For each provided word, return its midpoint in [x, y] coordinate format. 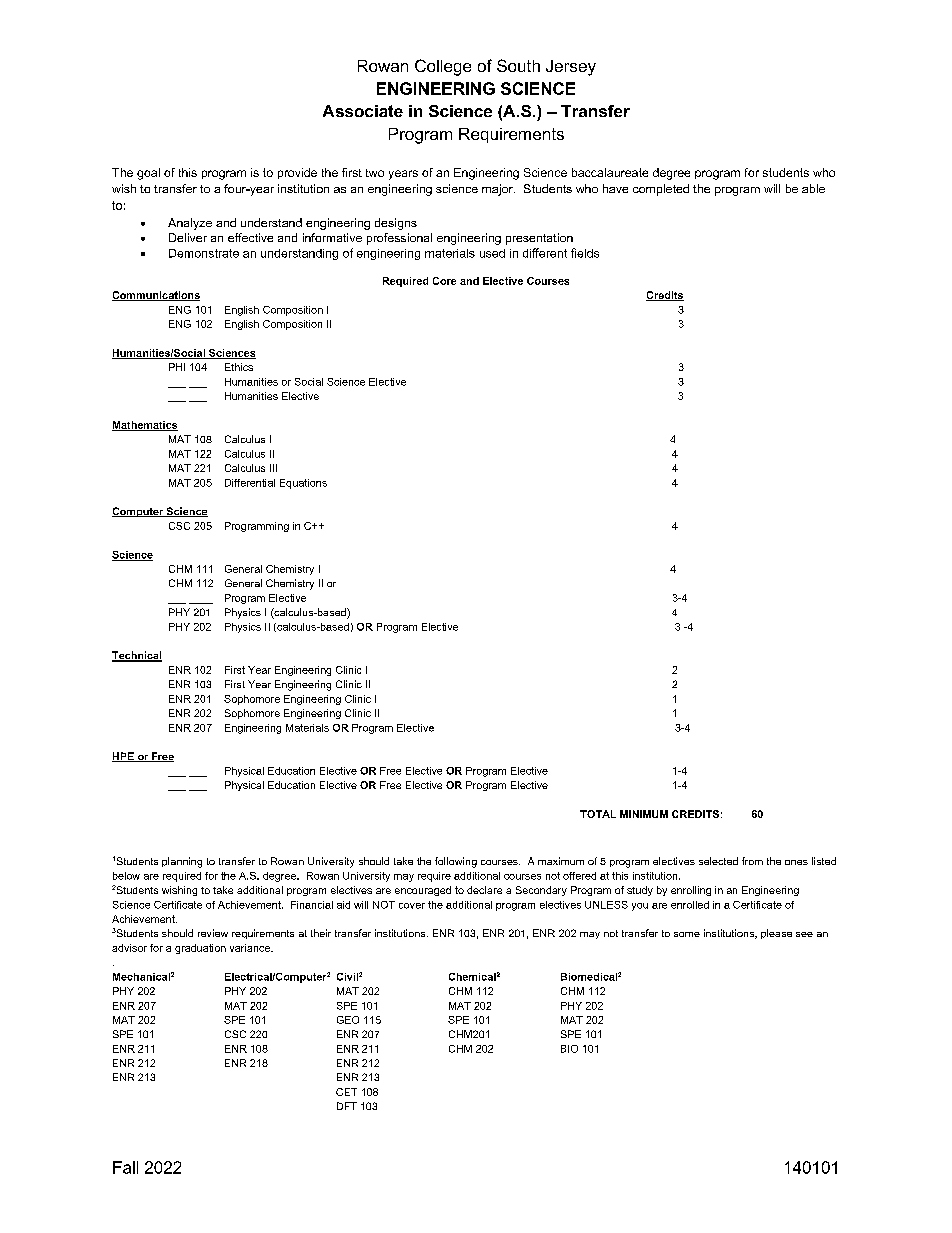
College [443, 67]
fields [585, 253]
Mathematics [145, 426]
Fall [125, 1167]
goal [148, 174]
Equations [303, 484]
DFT [347, 1106]
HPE [124, 757]
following [456, 862]
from [752, 861]
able [813, 188]
